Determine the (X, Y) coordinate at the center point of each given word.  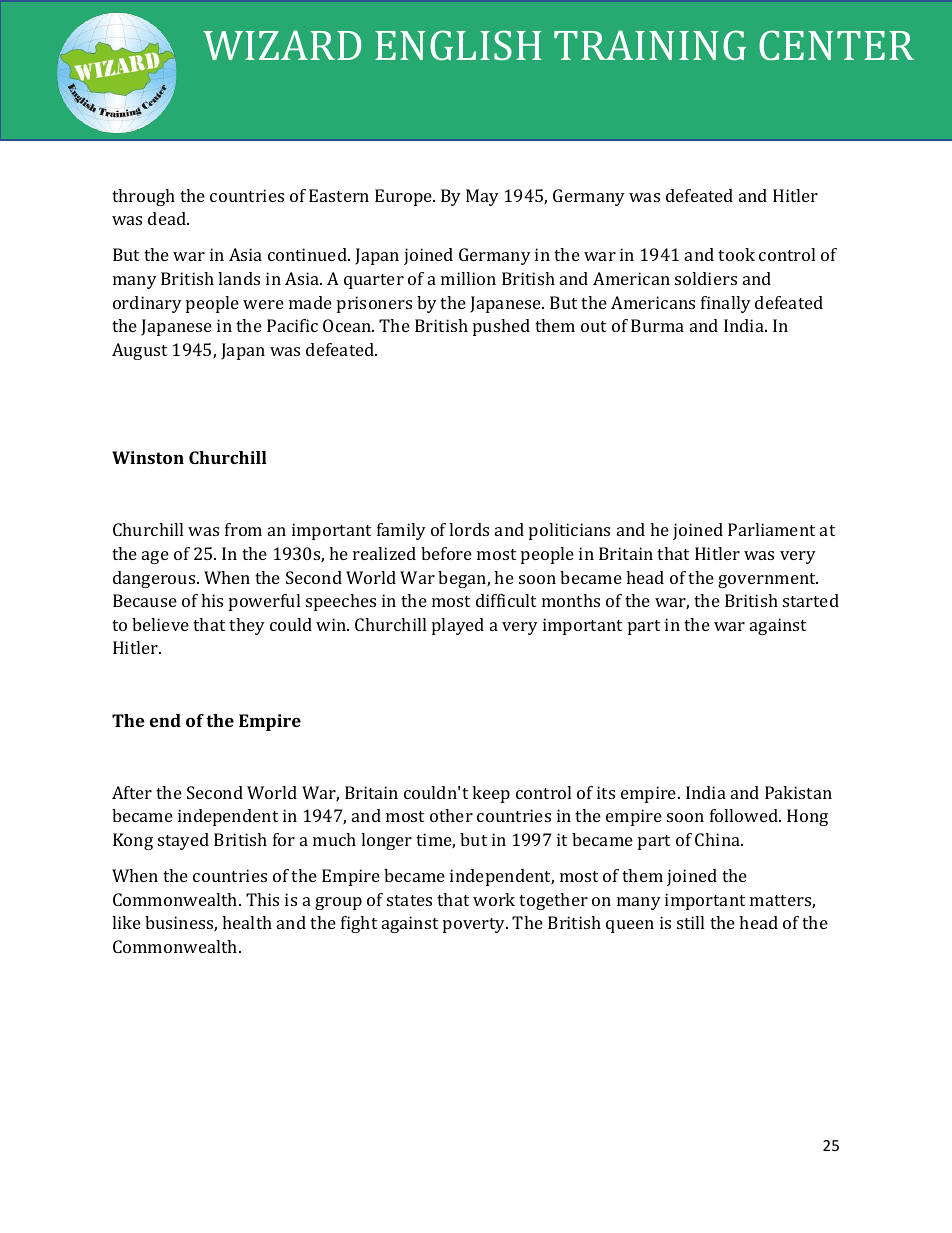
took (736, 254)
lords (469, 529)
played (458, 626)
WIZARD (282, 45)
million (468, 278)
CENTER (836, 45)
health (247, 922)
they (247, 626)
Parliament (771, 529)
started (811, 600)
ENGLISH (458, 45)
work (494, 899)
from (243, 529)
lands (239, 278)
